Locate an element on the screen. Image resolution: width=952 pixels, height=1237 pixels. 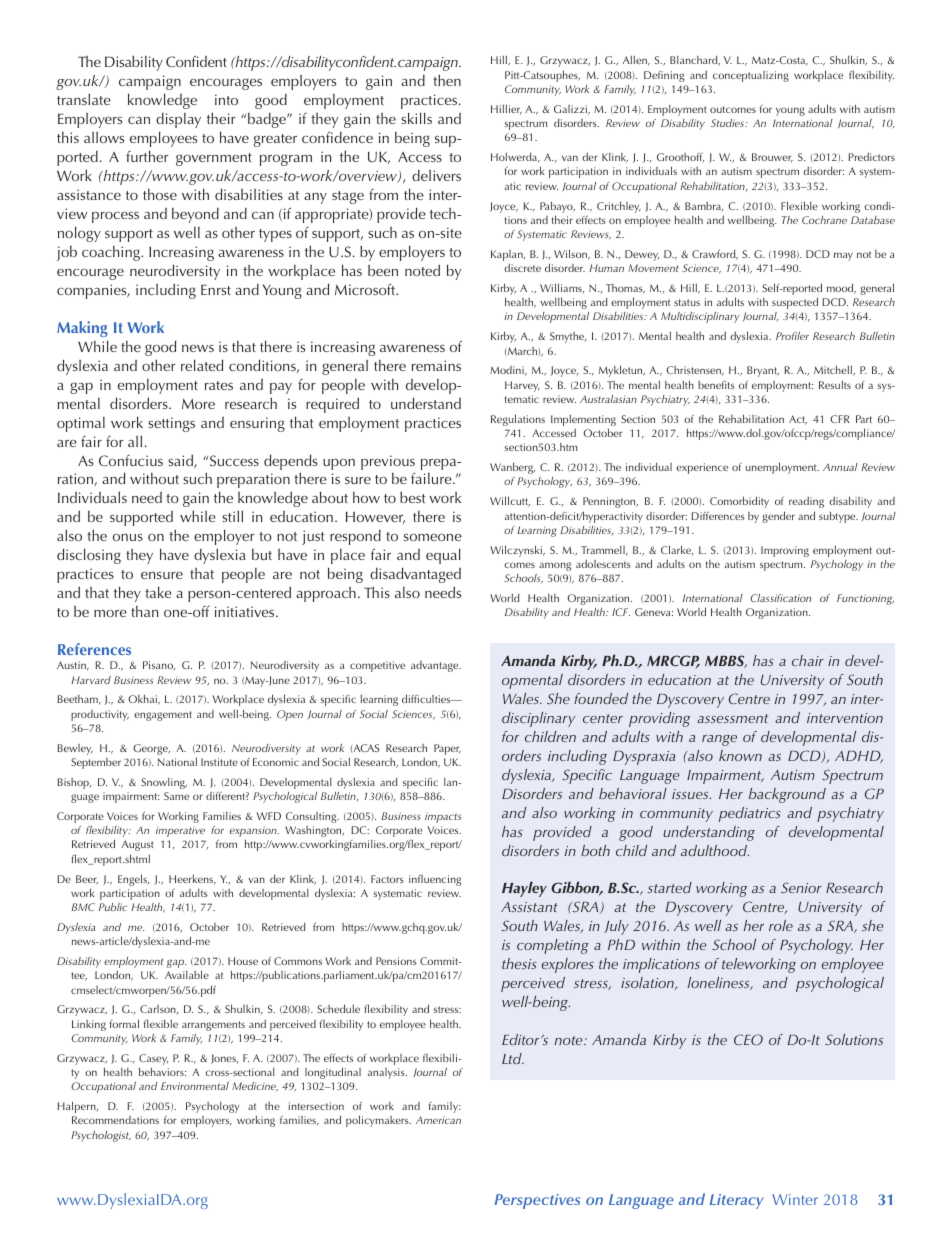
conceptualizing is located at coordinates (751, 76).
